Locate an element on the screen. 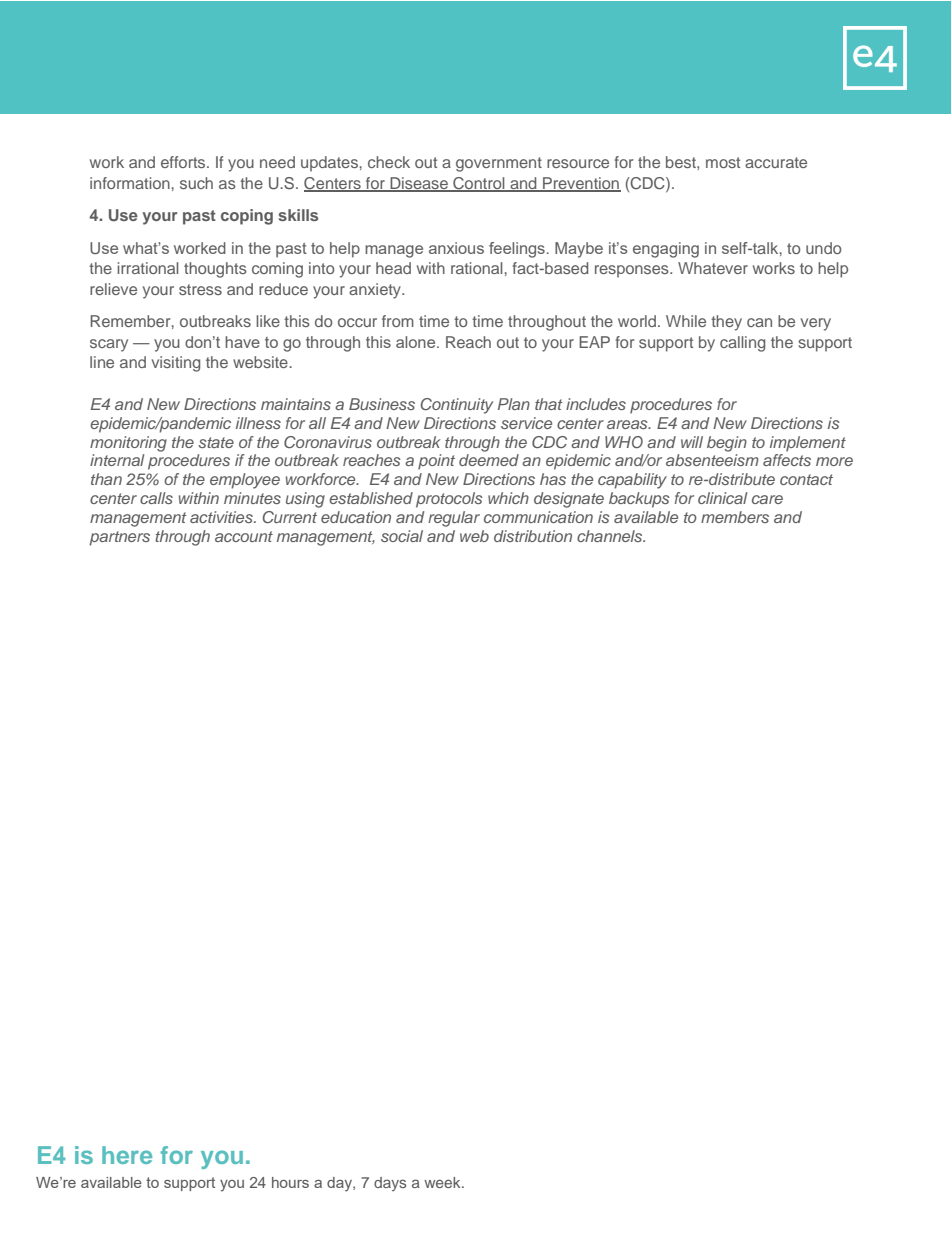 The height and width of the screenshot is (1233, 952). distribution is located at coordinates (533, 536).
